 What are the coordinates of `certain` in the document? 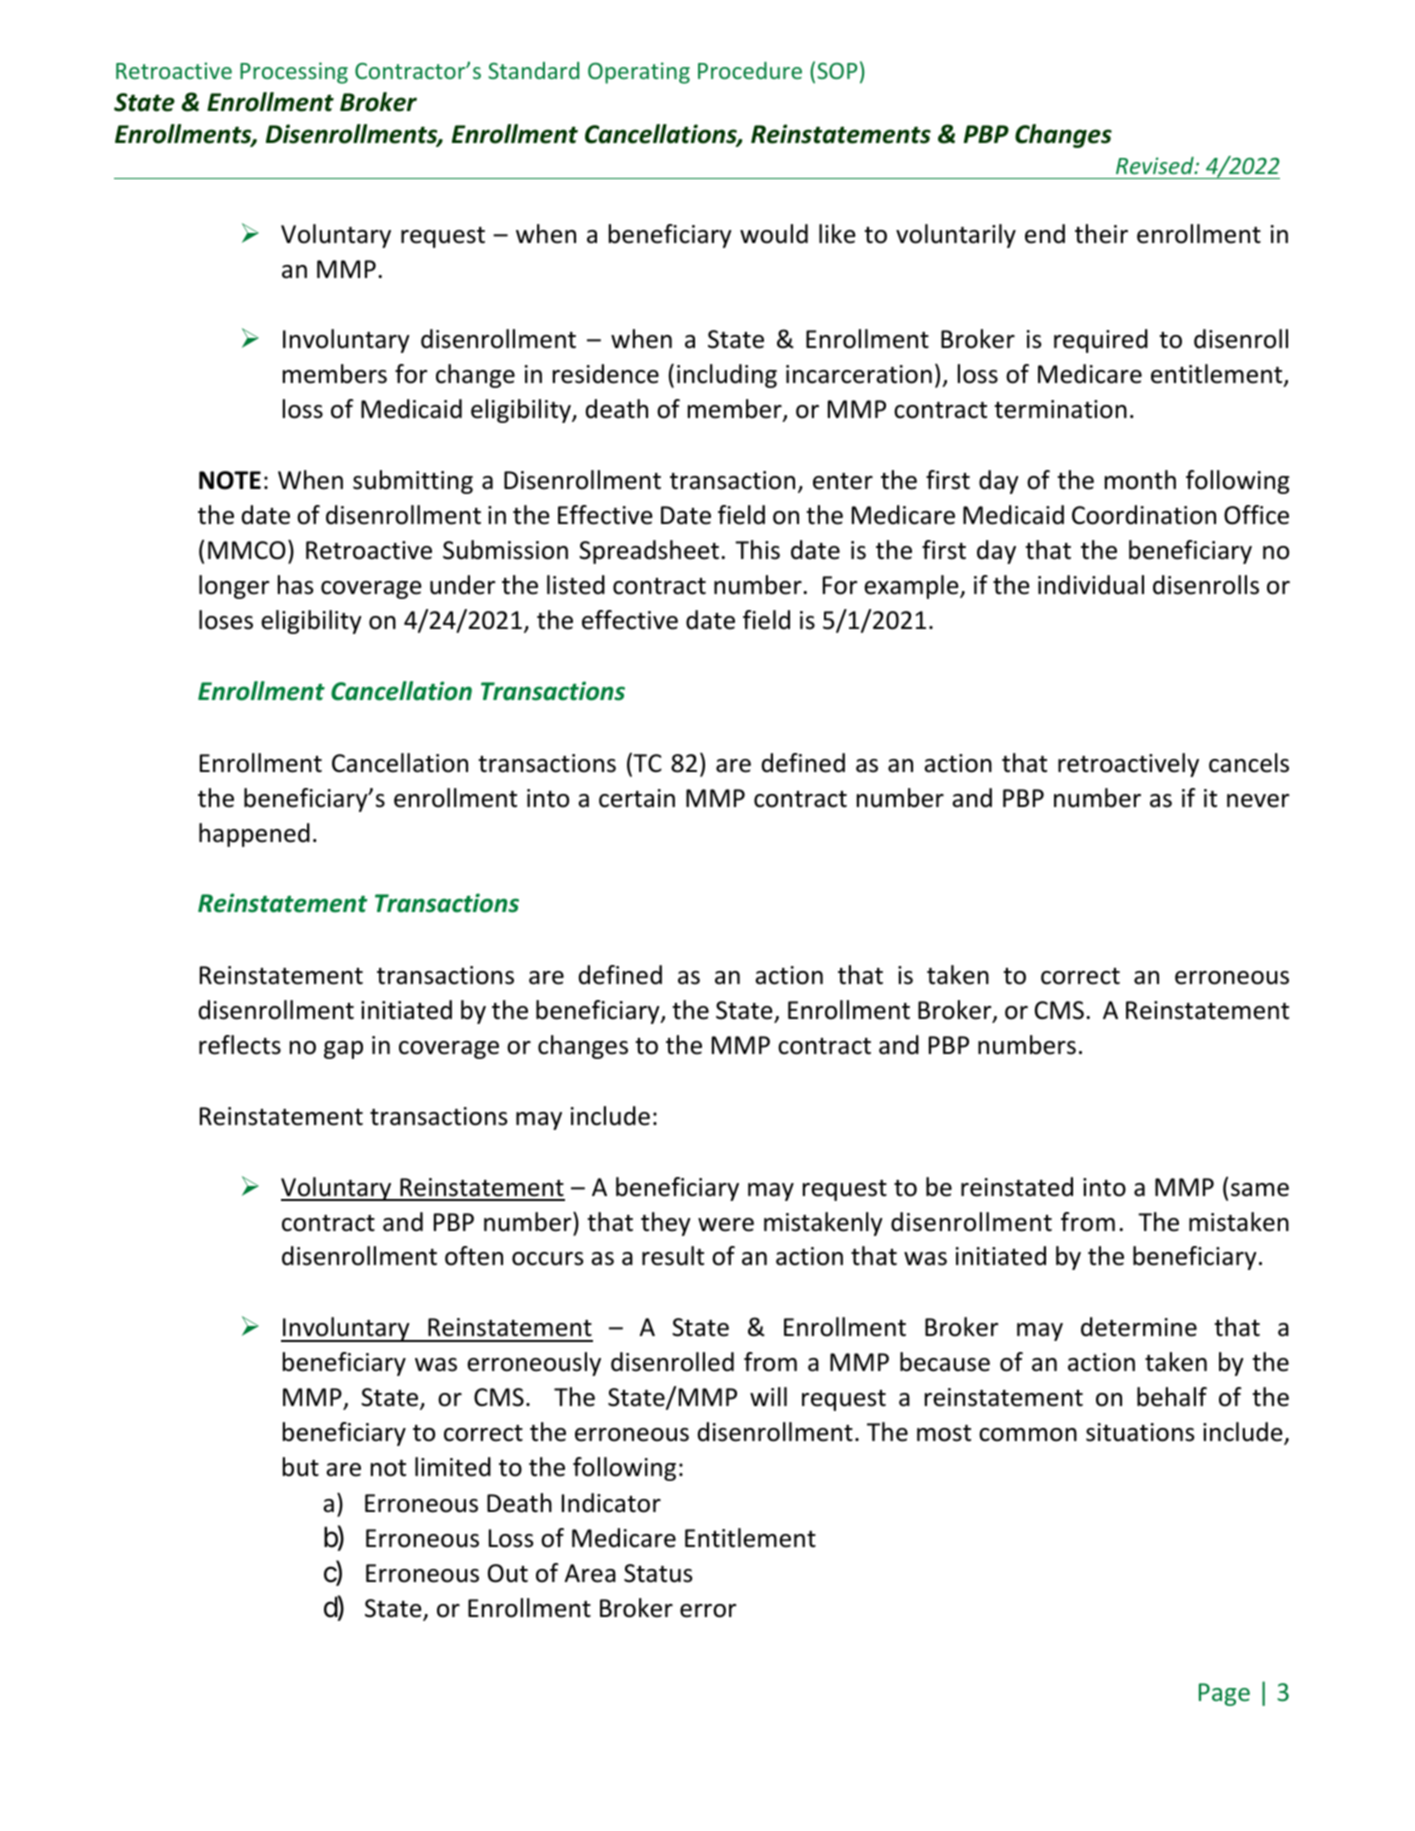 It's located at (637, 798).
